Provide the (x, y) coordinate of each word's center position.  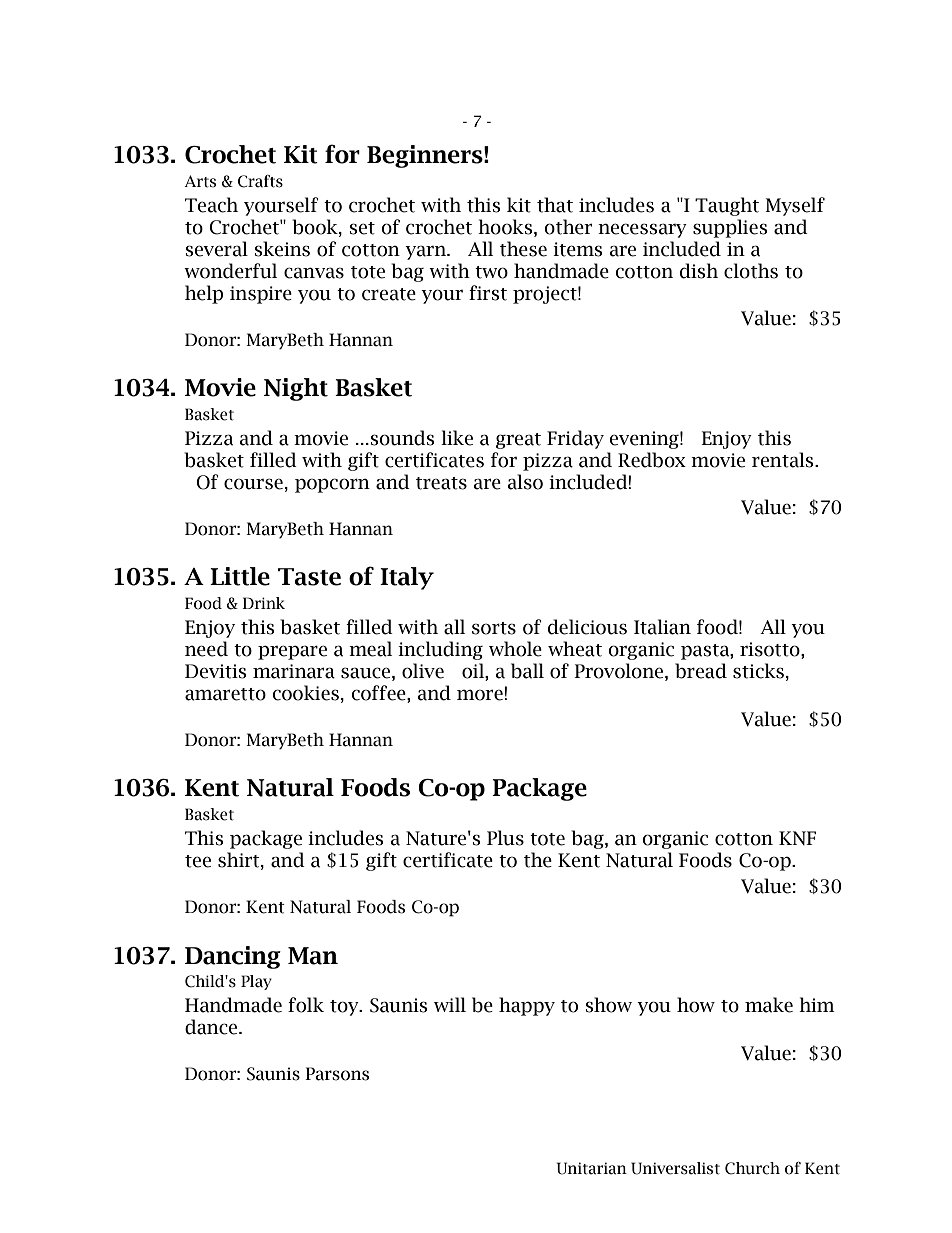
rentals (784, 460)
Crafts (260, 181)
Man (313, 956)
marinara (294, 671)
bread (701, 671)
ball (527, 671)
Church (752, 1168)
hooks (506, 227)
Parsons (337, 1074)
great (518, 441)
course (253, 484)
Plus (505, 838)
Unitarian (591, 1168)
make (769, 1005)
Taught (727, 206)
